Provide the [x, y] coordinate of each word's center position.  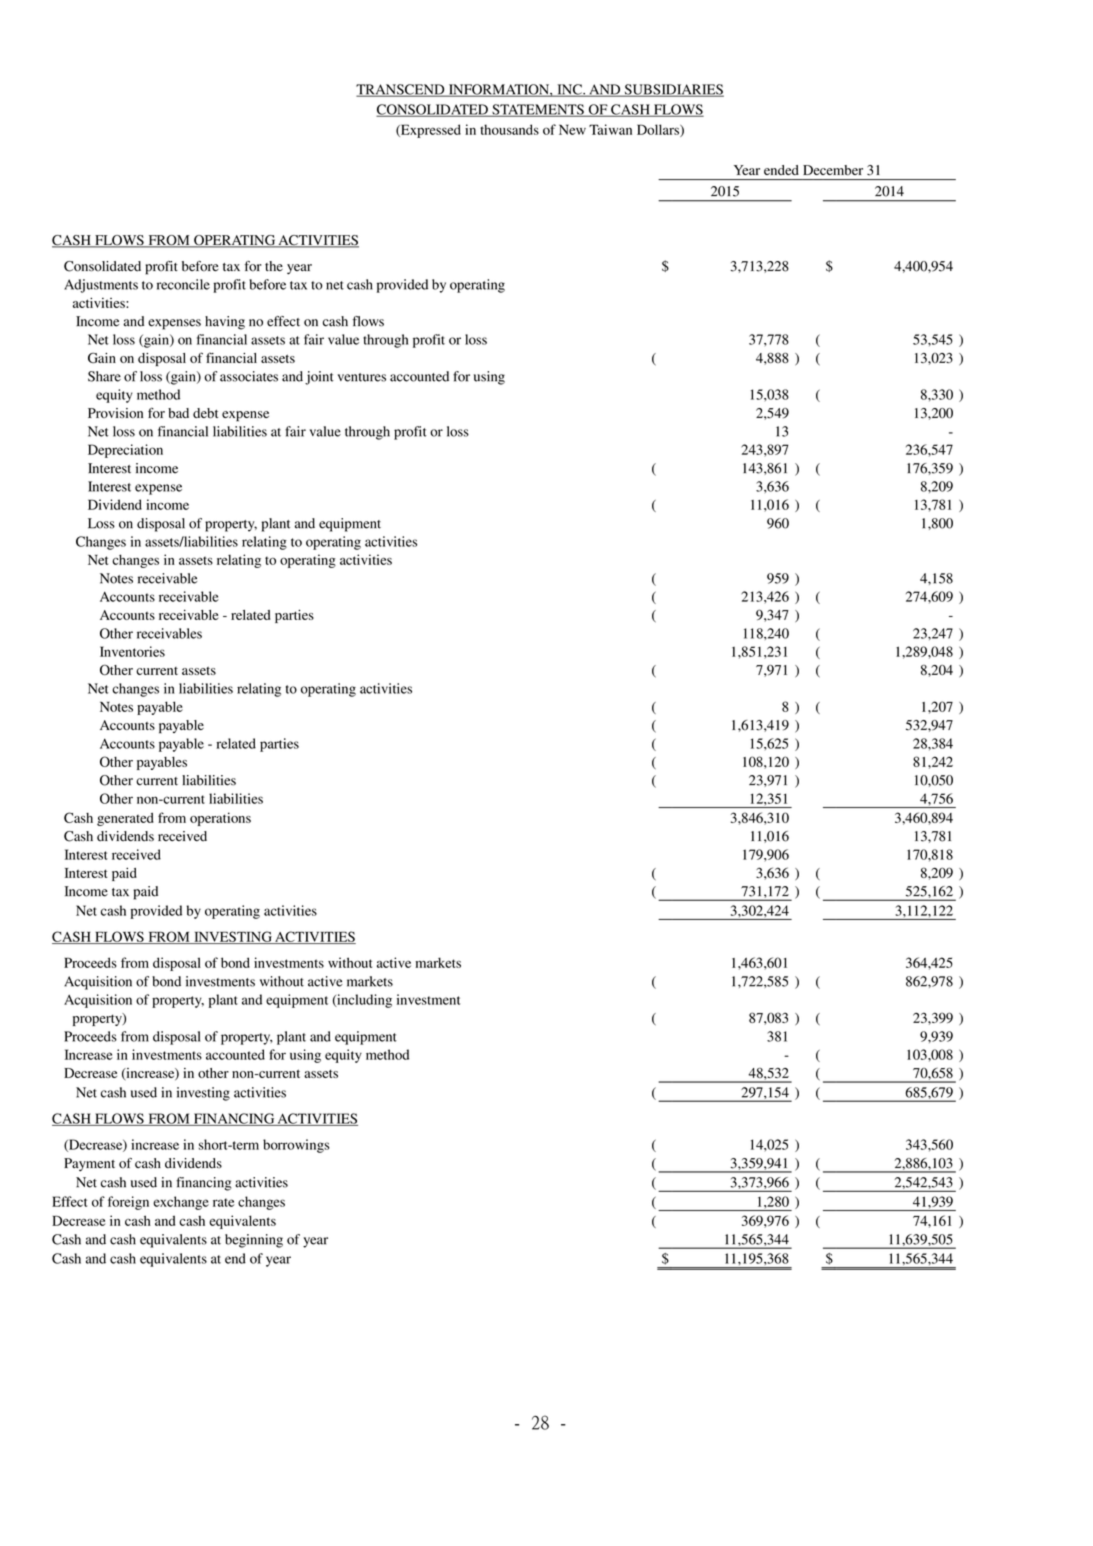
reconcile [183, 284]
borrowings [296, 1146]
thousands [509, 129]
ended [781, 170]
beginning [254, 1241]
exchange [181, 1203]
